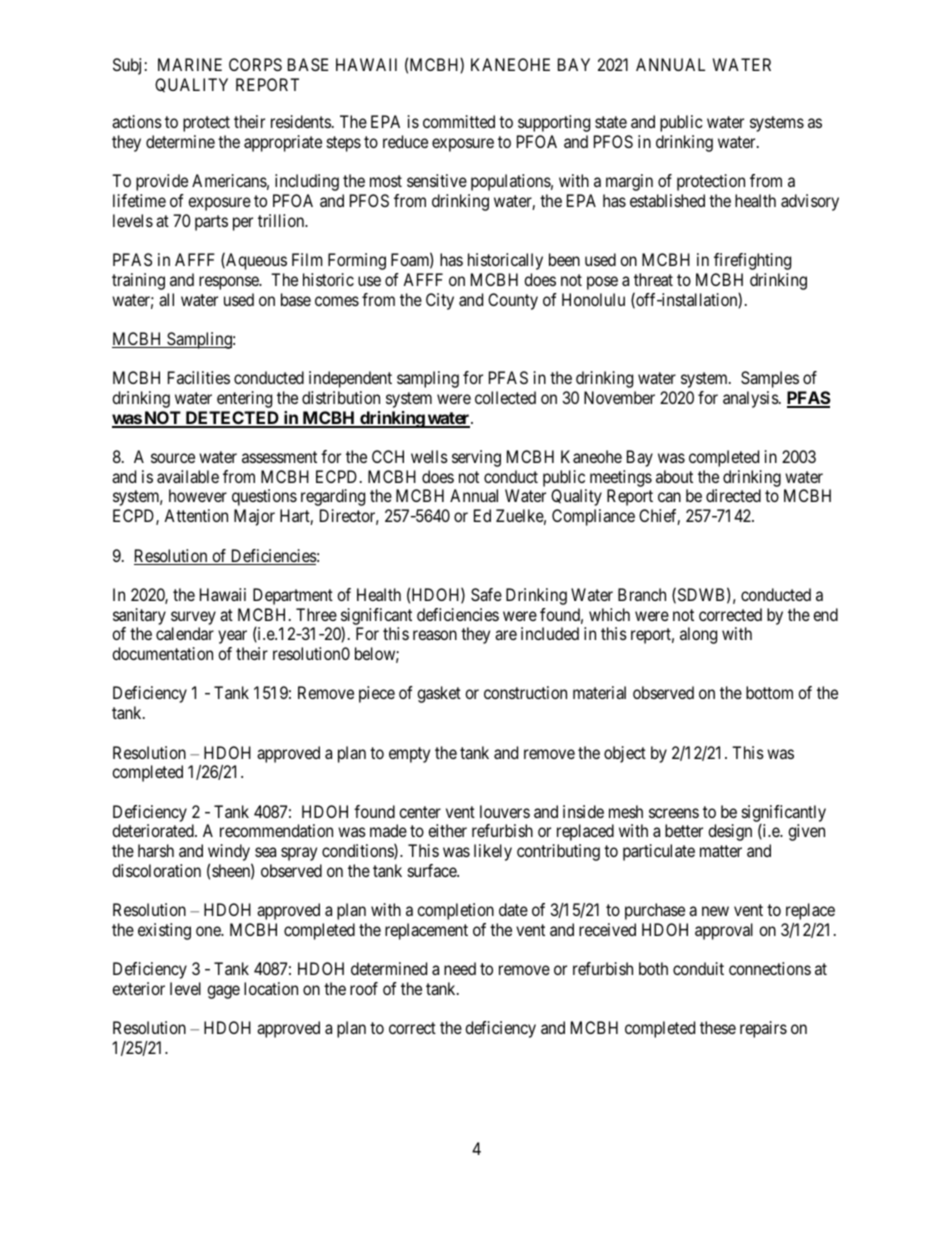 The width and height of the document is (952, 1233). Describe the element at coordinates (154, 830) in the document. I see `deteriorated` at that location.
